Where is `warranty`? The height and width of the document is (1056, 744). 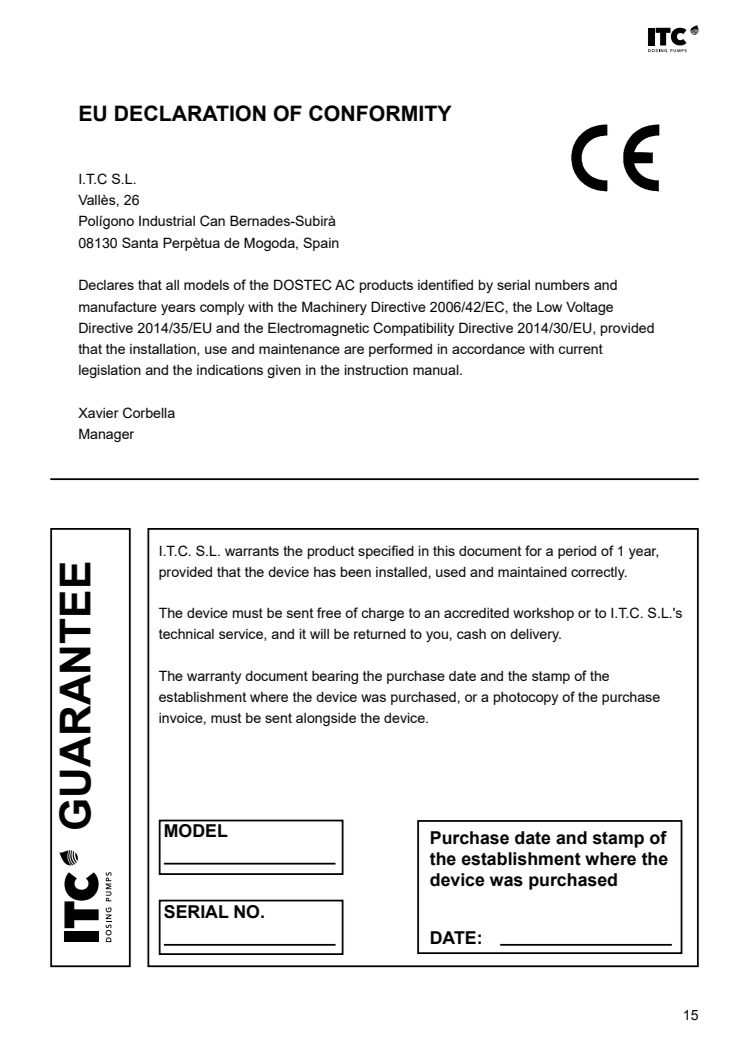
warranty is located at coordinates (214, 677).
